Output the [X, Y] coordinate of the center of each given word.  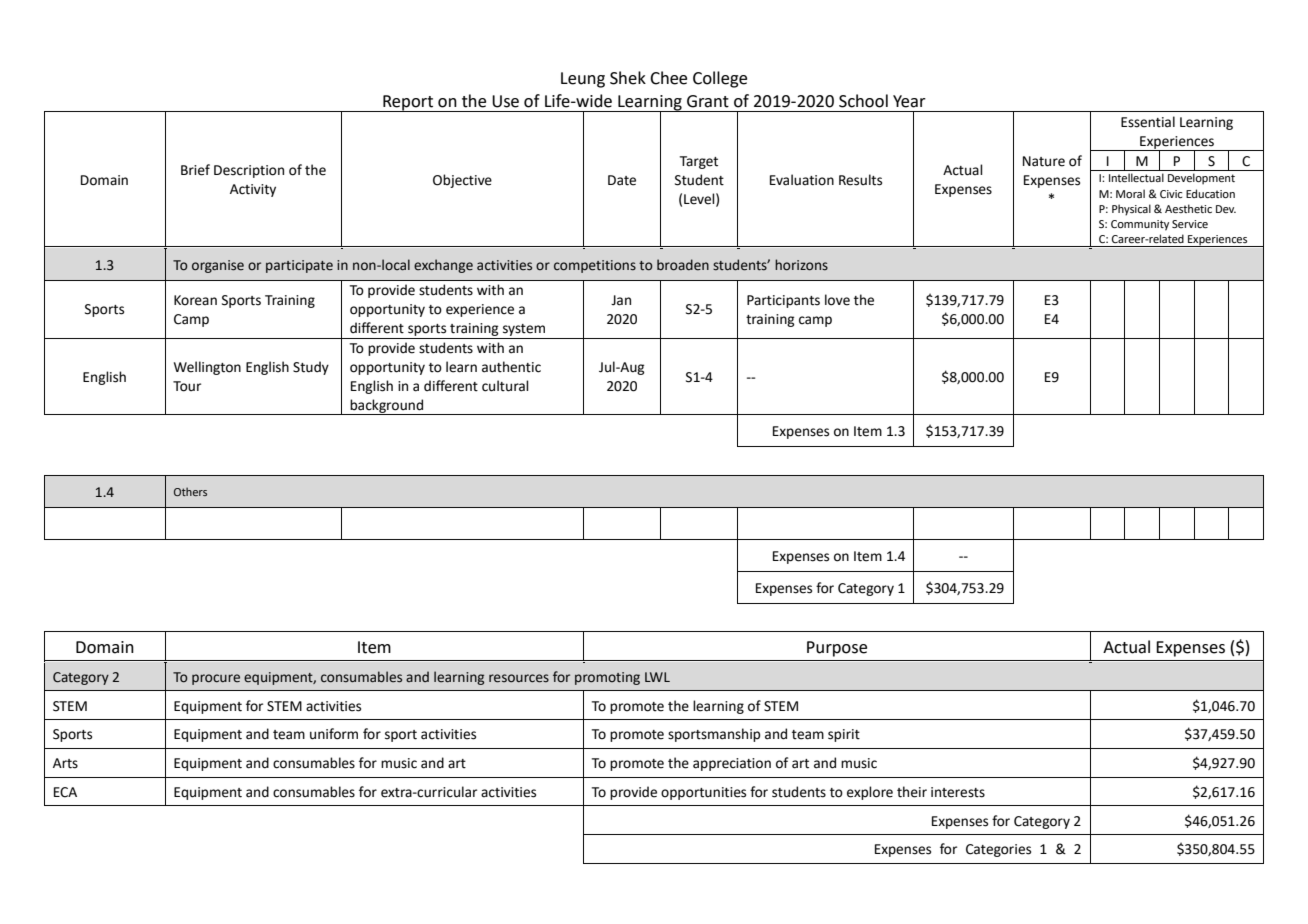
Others [190, 491]
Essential [1148, 122]
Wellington [207, 368]
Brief [195, 170]
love [837, 300]
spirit [844, 735]
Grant [708, 101]
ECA [65, 792]
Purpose [837, 649]
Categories [998, 850]
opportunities [703, 793]
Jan [621, 300]
